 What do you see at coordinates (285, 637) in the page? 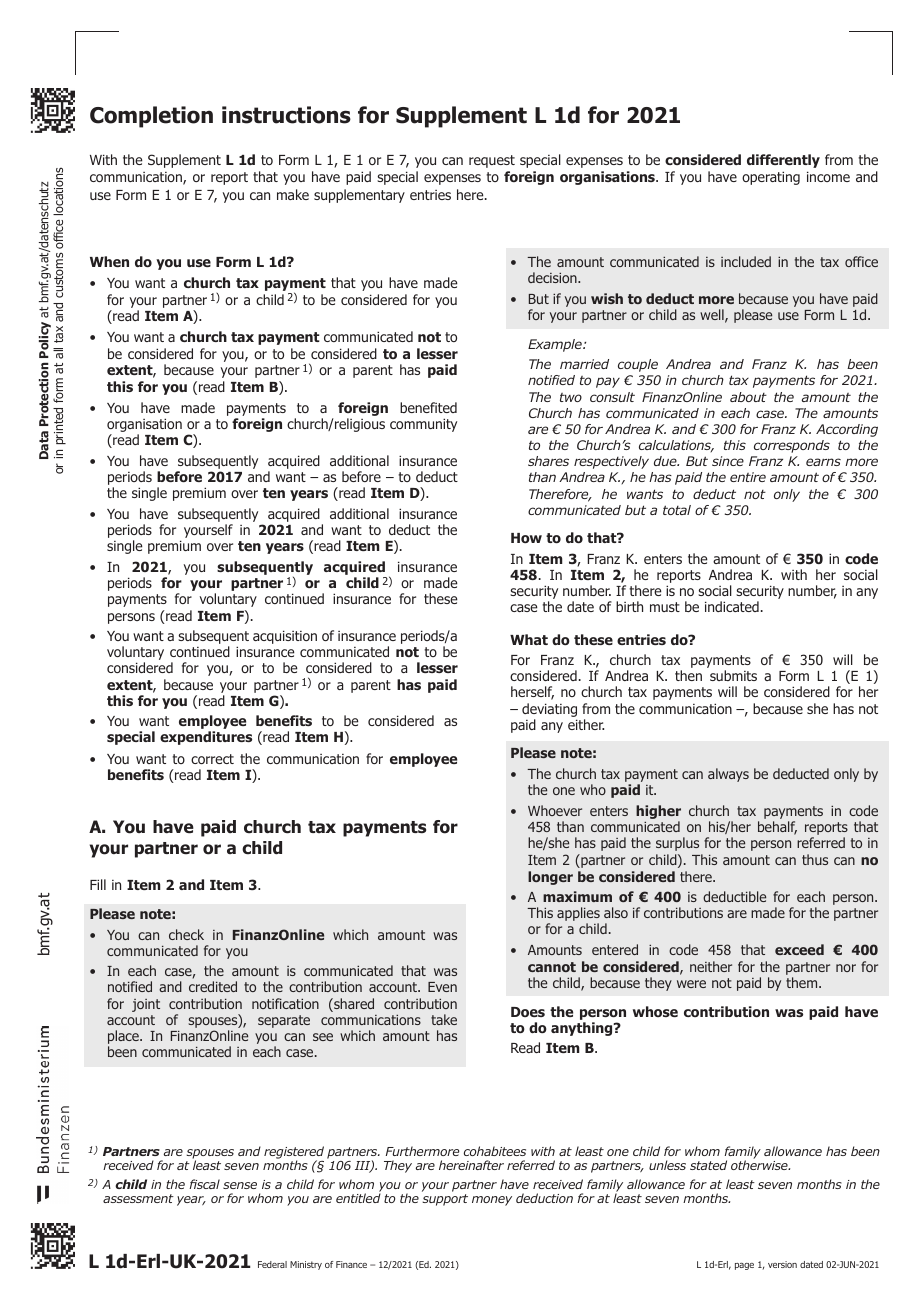
I see `acquisition` at bounding box center [285, 637].
